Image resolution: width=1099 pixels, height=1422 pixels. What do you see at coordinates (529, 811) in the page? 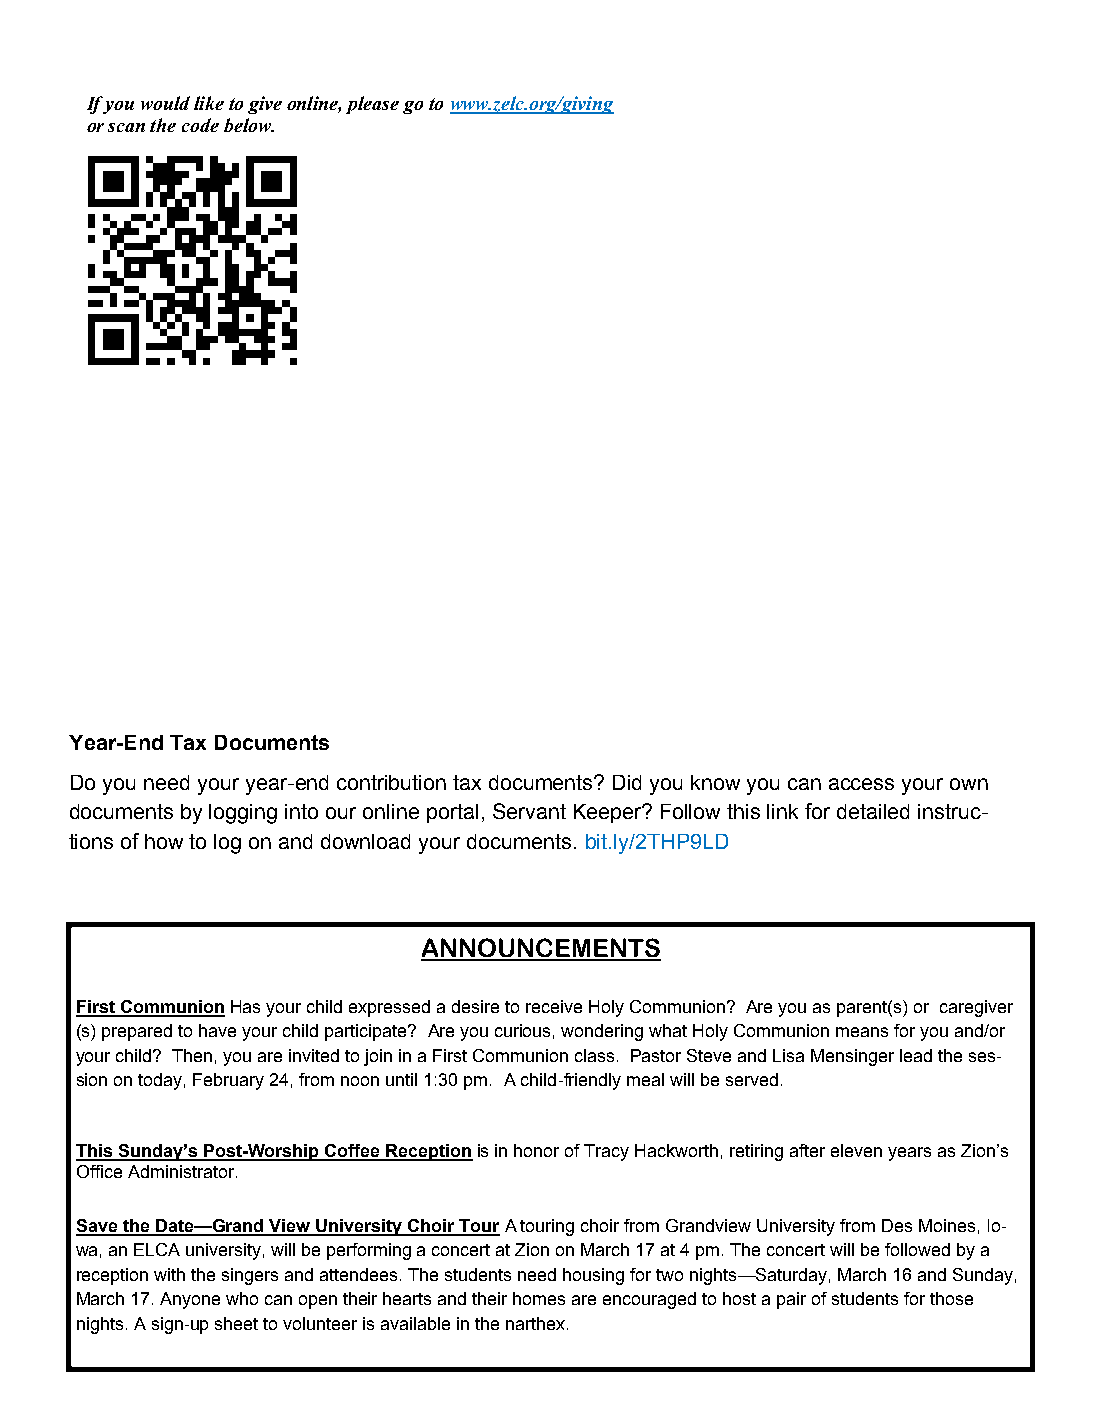
I see `Servant` at bounding box center [529, 811].
